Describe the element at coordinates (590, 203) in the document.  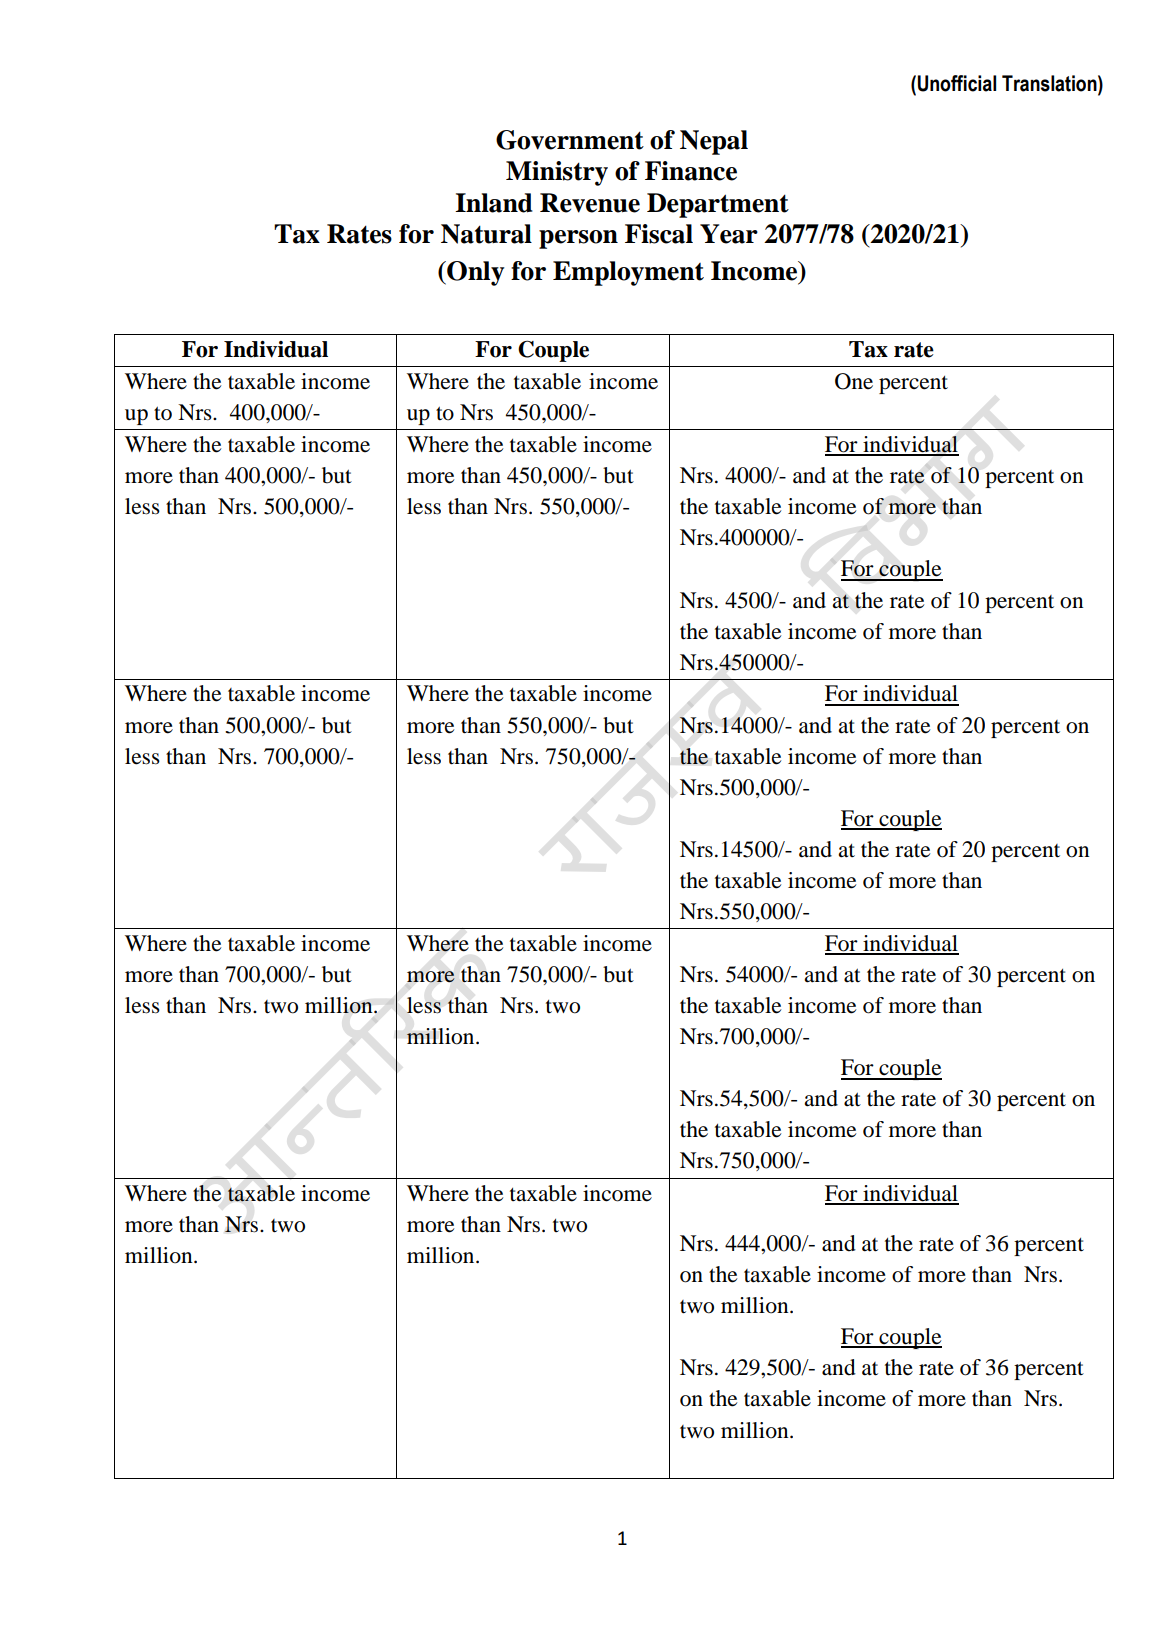
I see `Revenue` at that location.
